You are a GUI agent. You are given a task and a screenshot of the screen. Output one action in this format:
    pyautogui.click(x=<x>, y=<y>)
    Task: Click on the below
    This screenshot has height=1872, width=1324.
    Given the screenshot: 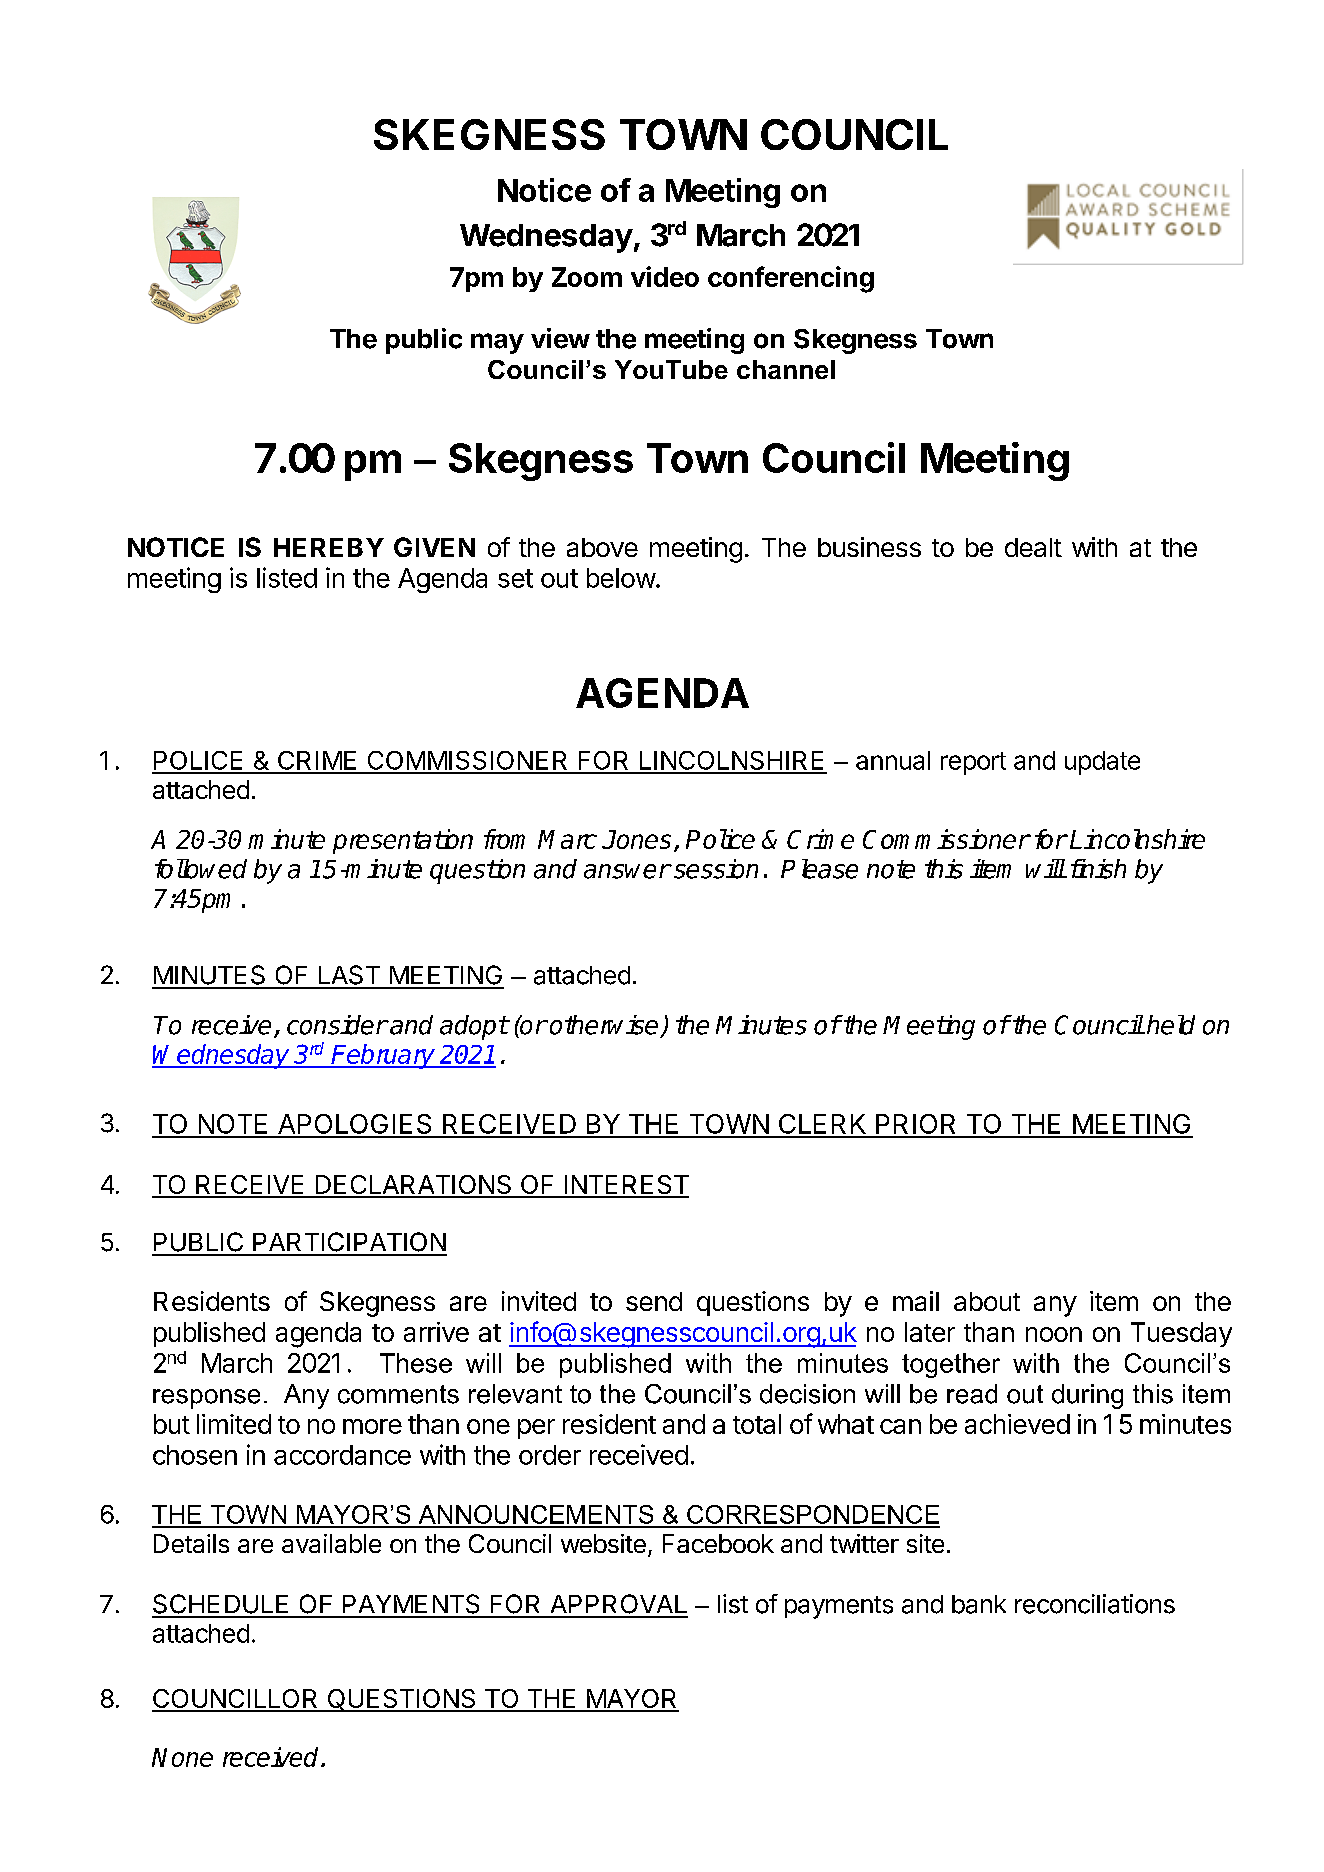 What is the action you would take?
    pyautogui.click(x=621, y=578)
